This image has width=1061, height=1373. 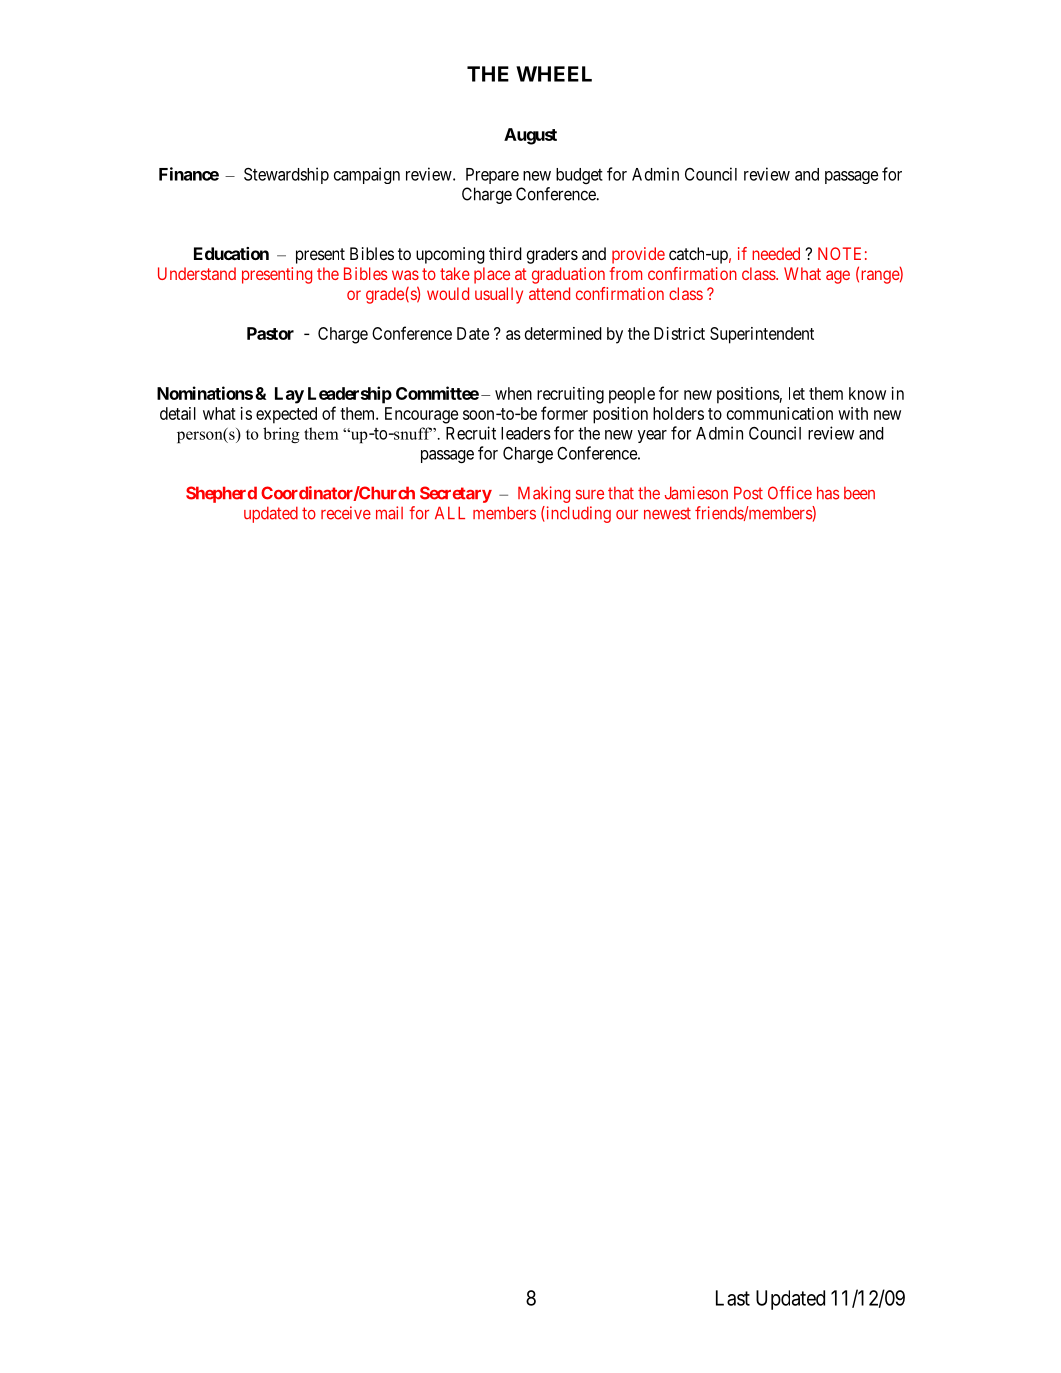 I want to click on when, so click(x=513, y=393).
